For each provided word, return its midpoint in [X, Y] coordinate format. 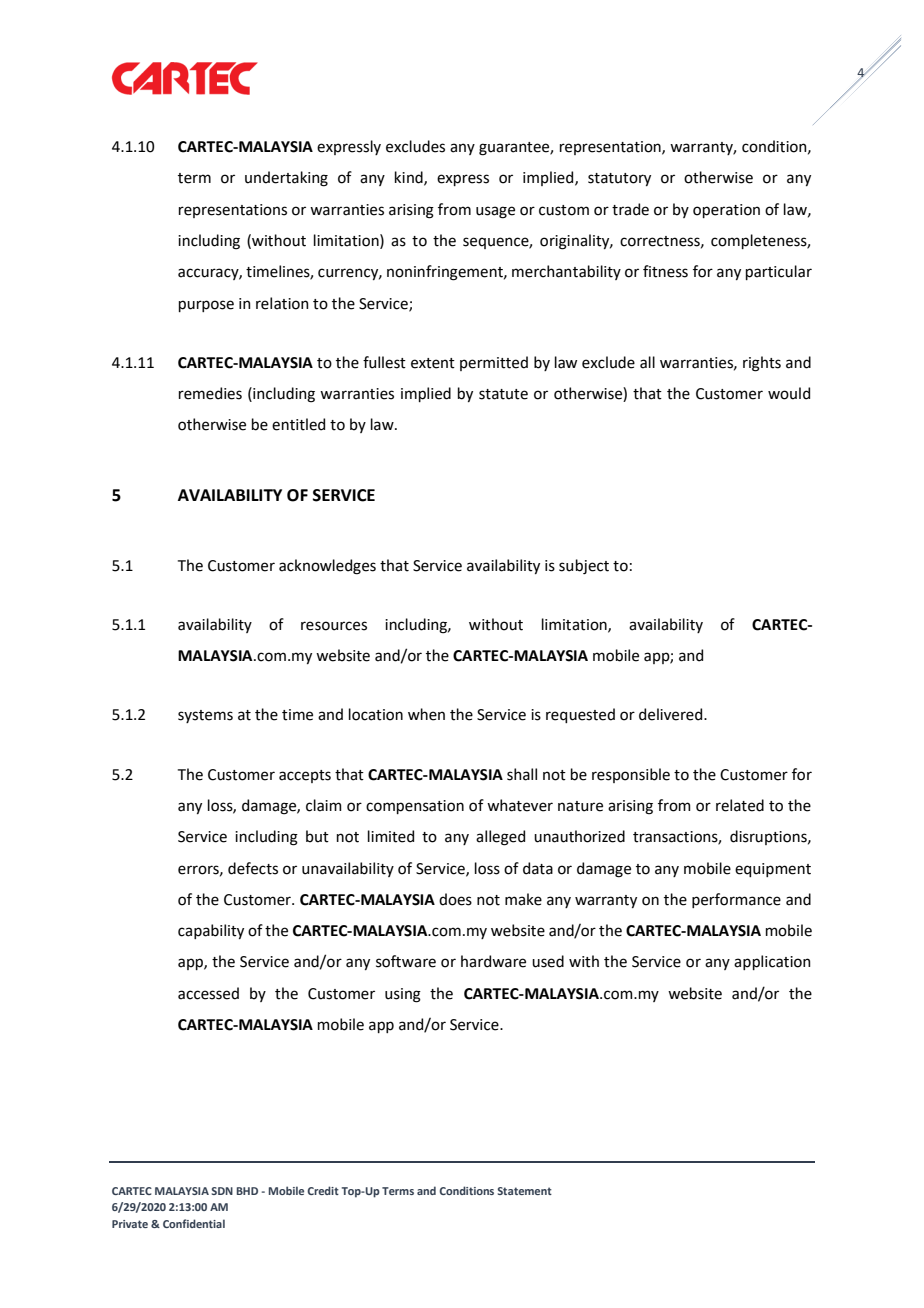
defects [253, 868]
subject [584, 566]
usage [495, 212]
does [455, 899]
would [789, 393]
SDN [222, 1191]
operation [726, 211]
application [772, 962]
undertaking [286, 179]
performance [736, 900]
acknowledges [327, 567]
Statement [525, 1191]
